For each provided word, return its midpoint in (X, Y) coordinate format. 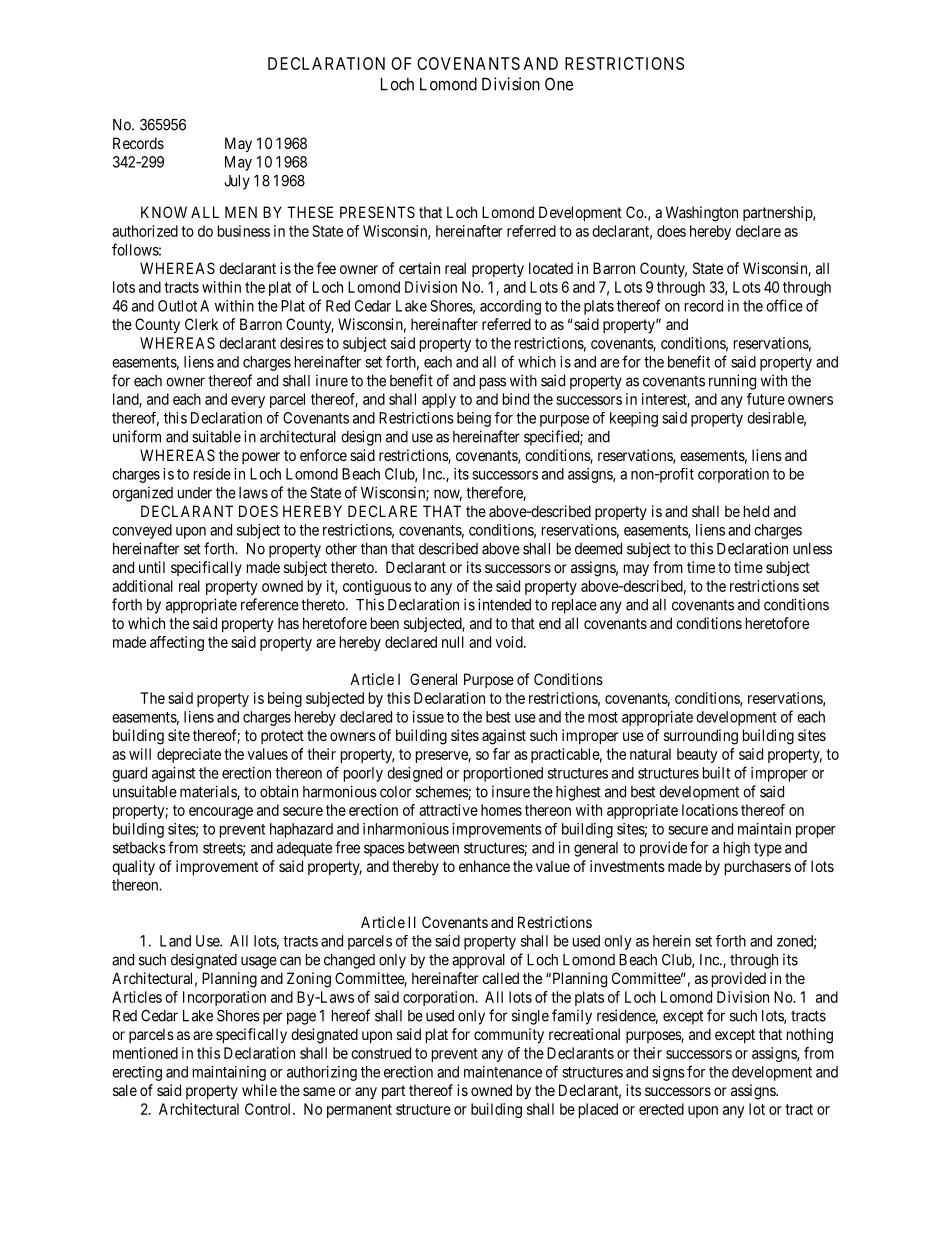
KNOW (164, 212)
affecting (177, 643)
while (259, 1090)
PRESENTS (377, 212)
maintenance (503, 1072)
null (453, 642)
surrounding (701, 737)
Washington (701, 214)
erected (661, 1109)
